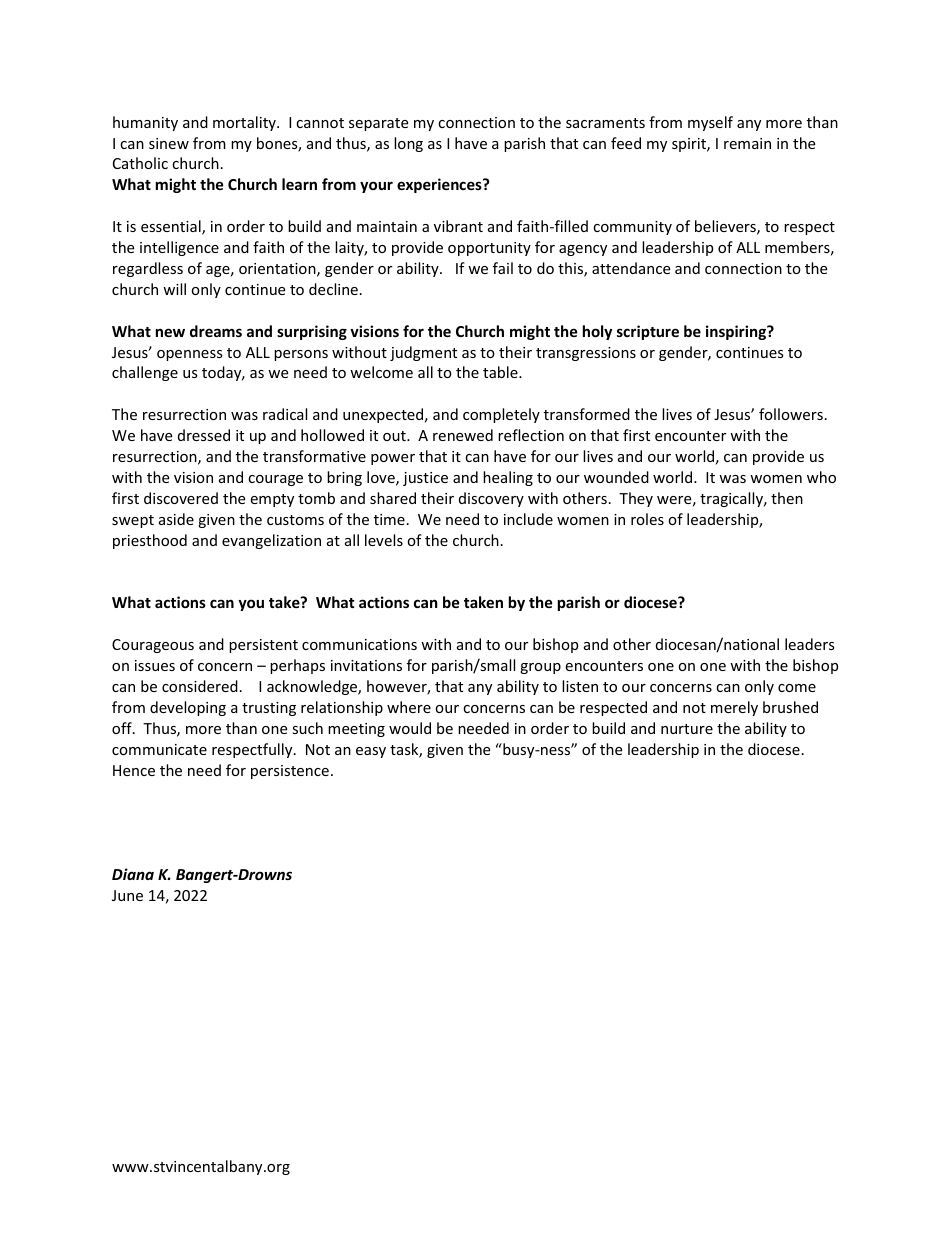 The height and width of the screenshot is (1233, 952). I want to click on considered, so click(200, 686).
